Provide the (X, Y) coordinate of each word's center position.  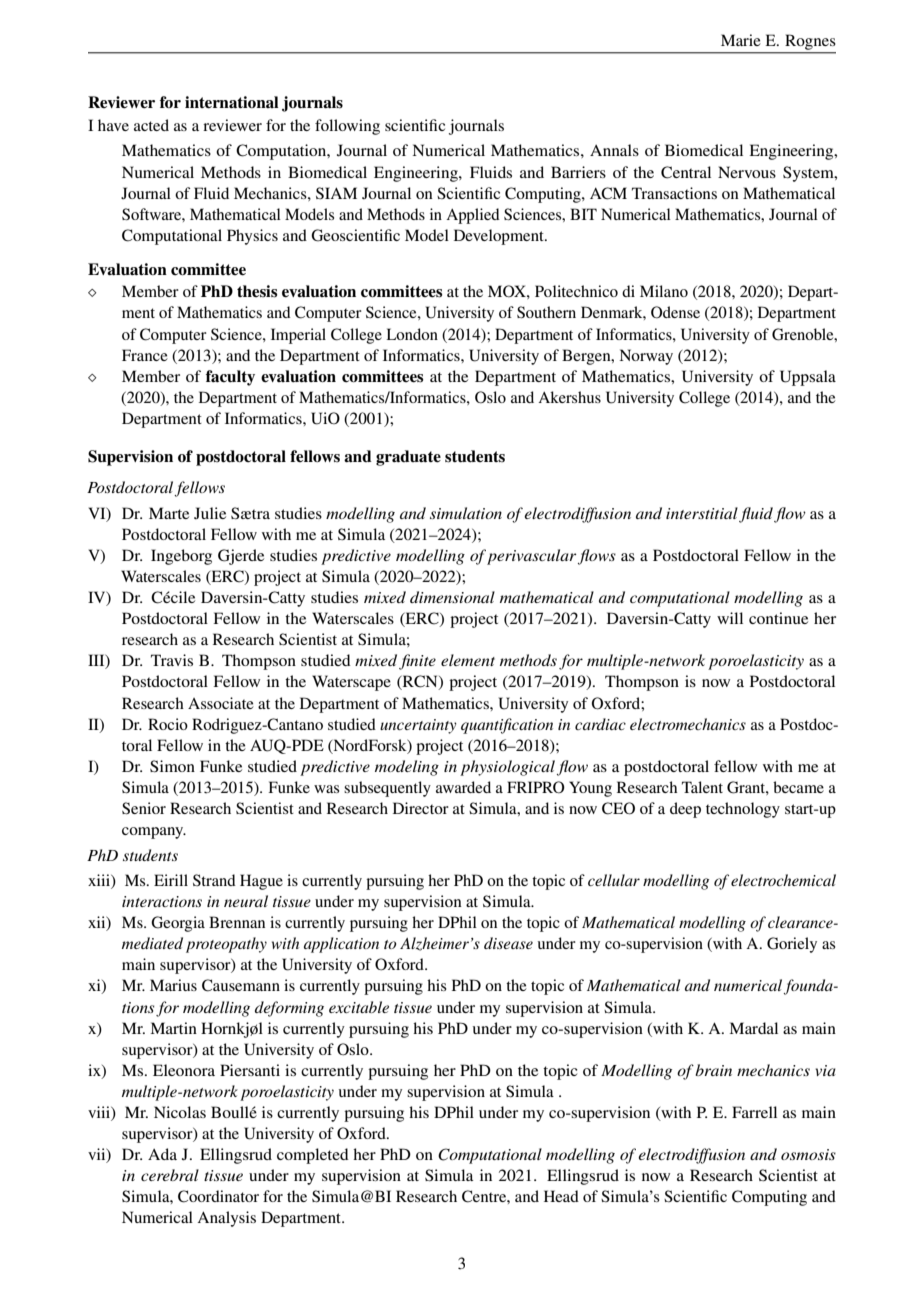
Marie (741, 40)
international (231, 102)
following (347, 127)
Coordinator (218, 1196)
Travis (172, 660)
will (730, 618)
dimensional (452, 597)
